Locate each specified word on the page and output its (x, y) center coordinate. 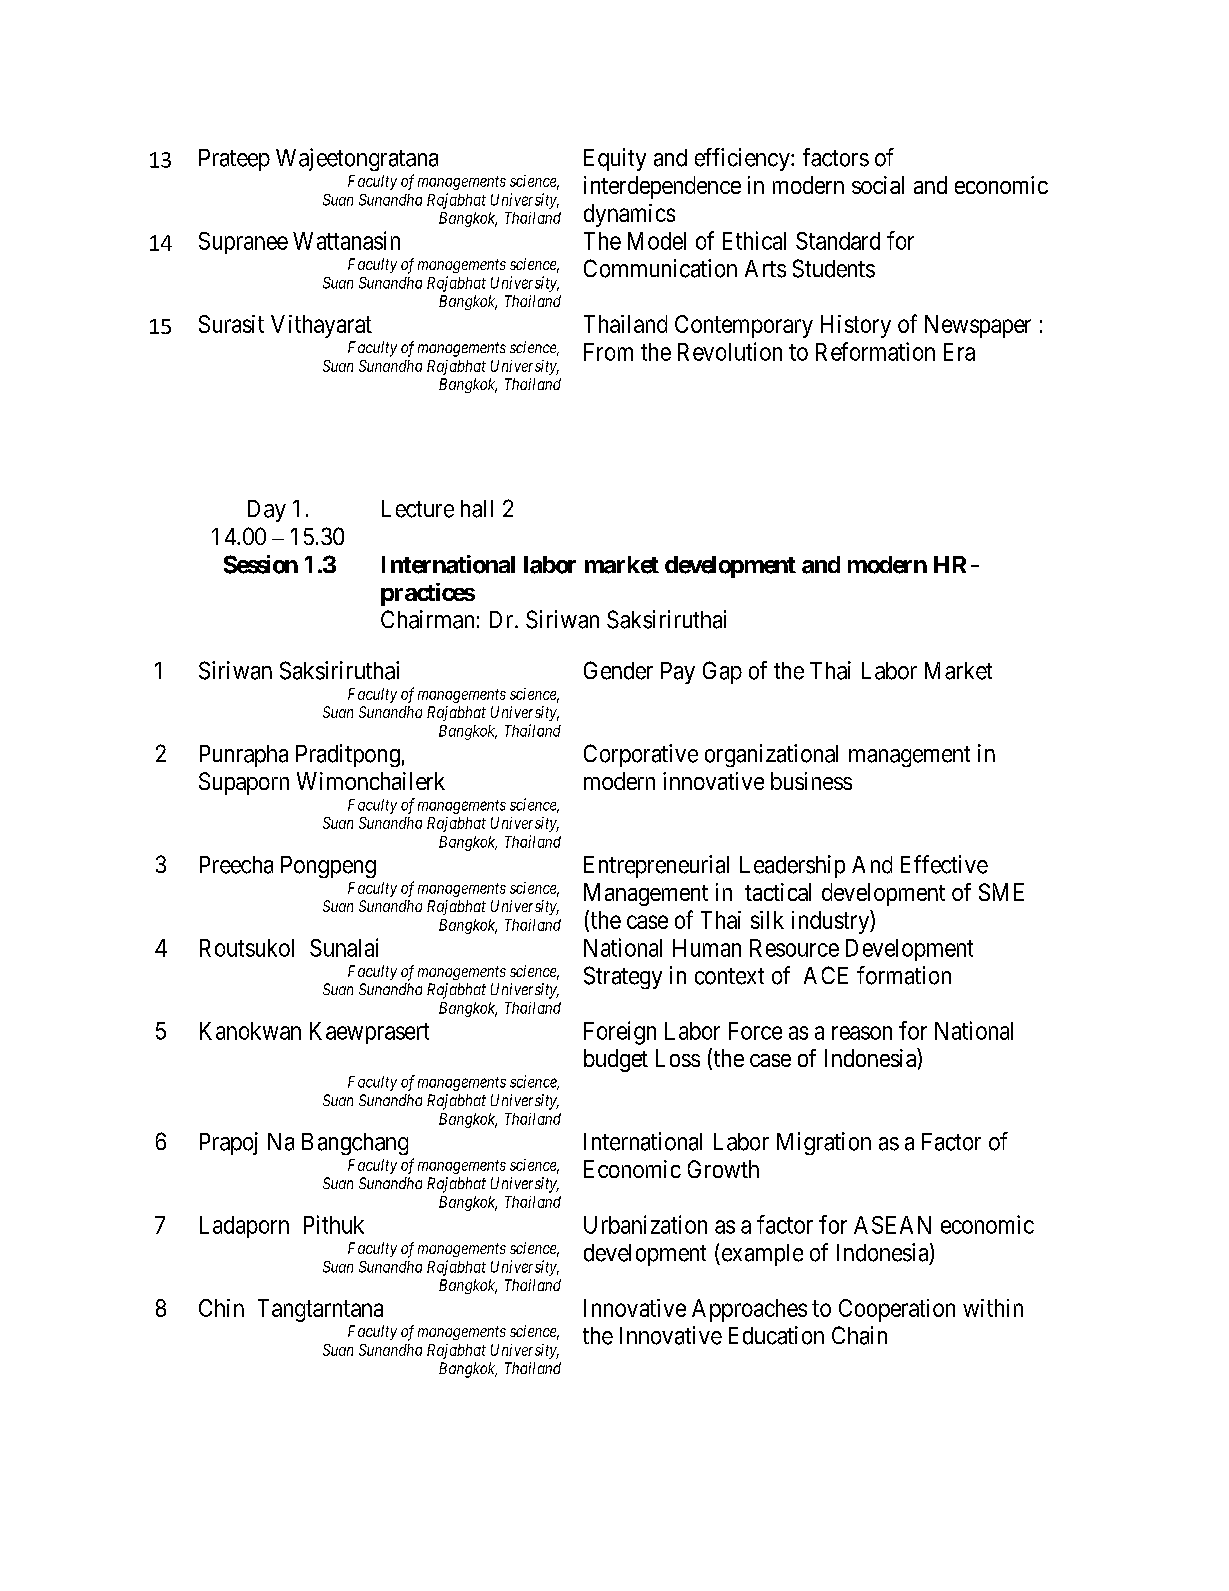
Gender (618, 670)
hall (477, 509)
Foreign (620, 1033)
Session (261, 564)
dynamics (629, 215)
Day (267, 511)
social (878, 185)
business (811, 781)
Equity (615, 159)
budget (616, 1060)
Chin (221, 1308)
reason (862, 1033)
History (856, 326)
